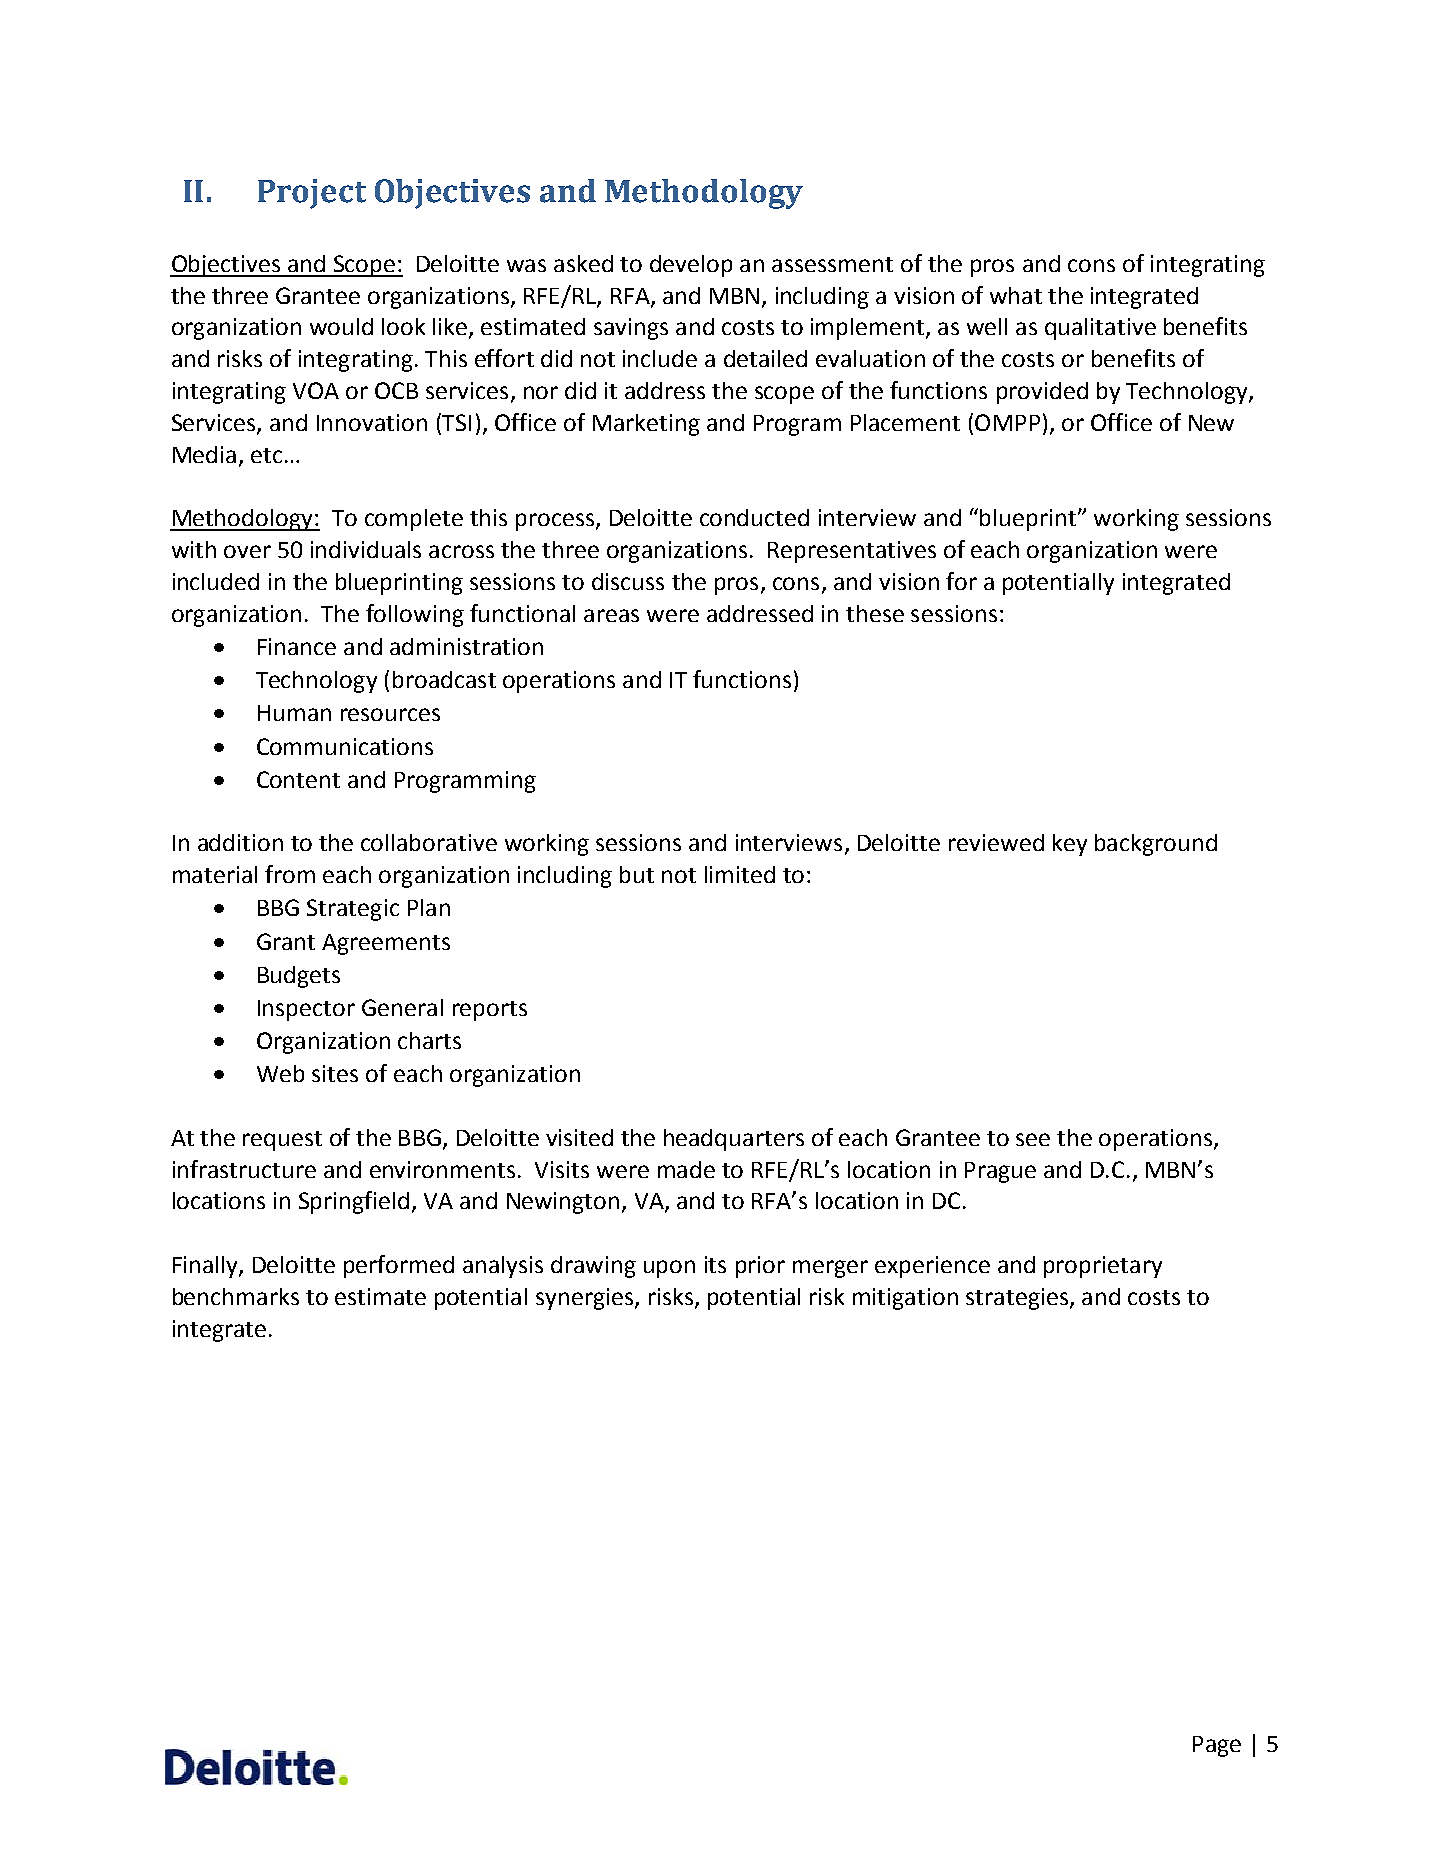 This screenshot has height=1876, width=1450. Describe the element at coordinates (312, 194) in the screenshot. I see `Project` at that location.
